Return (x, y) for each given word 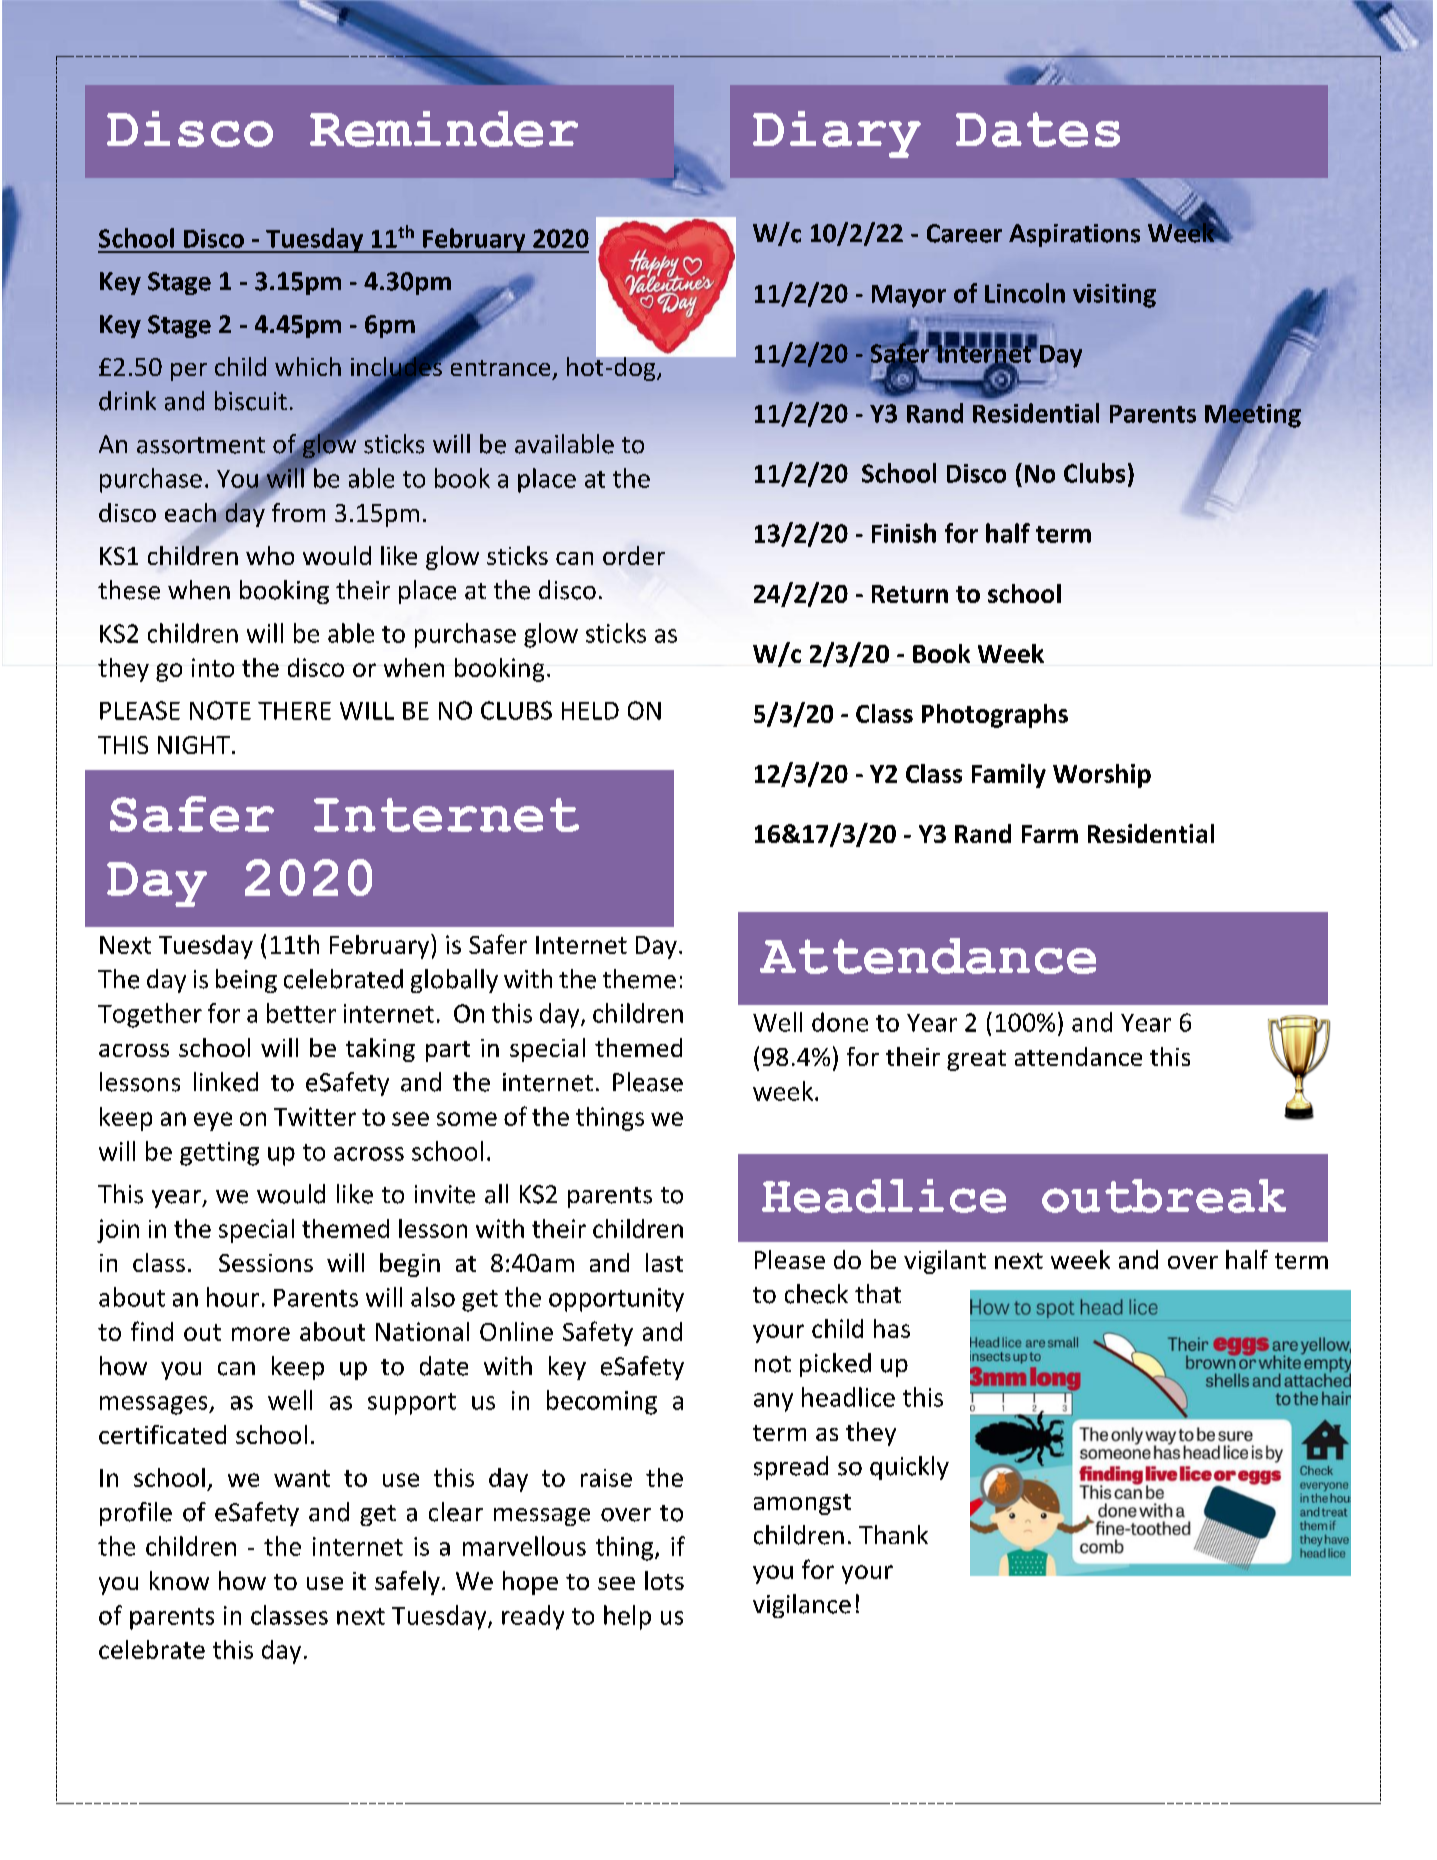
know (179, 1580)
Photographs (995, 716)
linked (226, 1082)
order (634, 555)
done (840, 1022)
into (213, 667)
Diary (837, 134)
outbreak (1164, 1196)
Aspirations (1074, 235)
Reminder (444, 129)
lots (664, 1580)
